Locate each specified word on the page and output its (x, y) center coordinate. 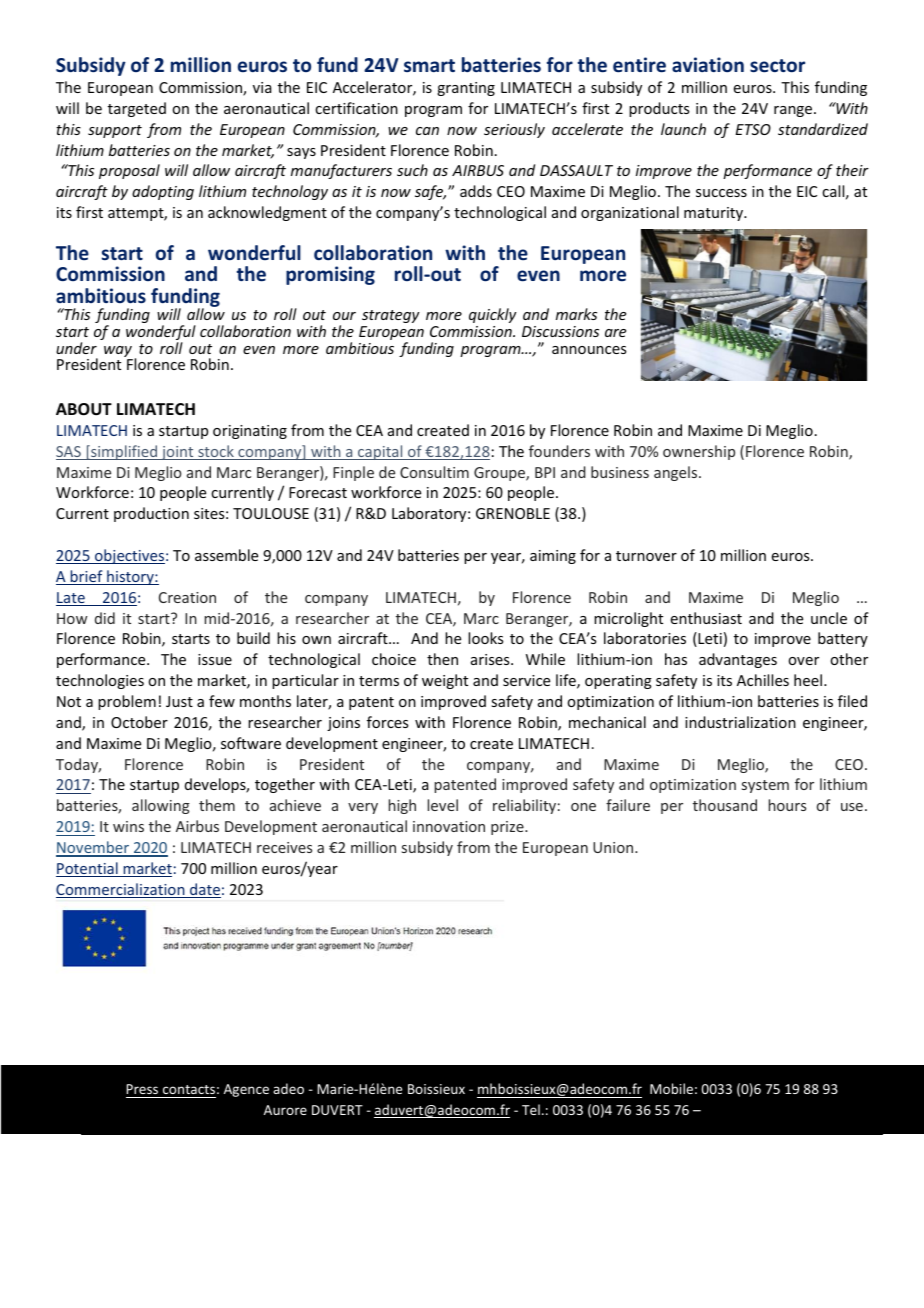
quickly (493, 315)
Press (142, 1089)
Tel (531, 1109)
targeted (137, 109)
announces (589, 350)
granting (466, 89)
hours (787, 805)
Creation (187, 597)
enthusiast (706, 618)
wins (128, 826)
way (118, 353)
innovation (449, 826)
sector (777, 66)
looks (485, 638)
